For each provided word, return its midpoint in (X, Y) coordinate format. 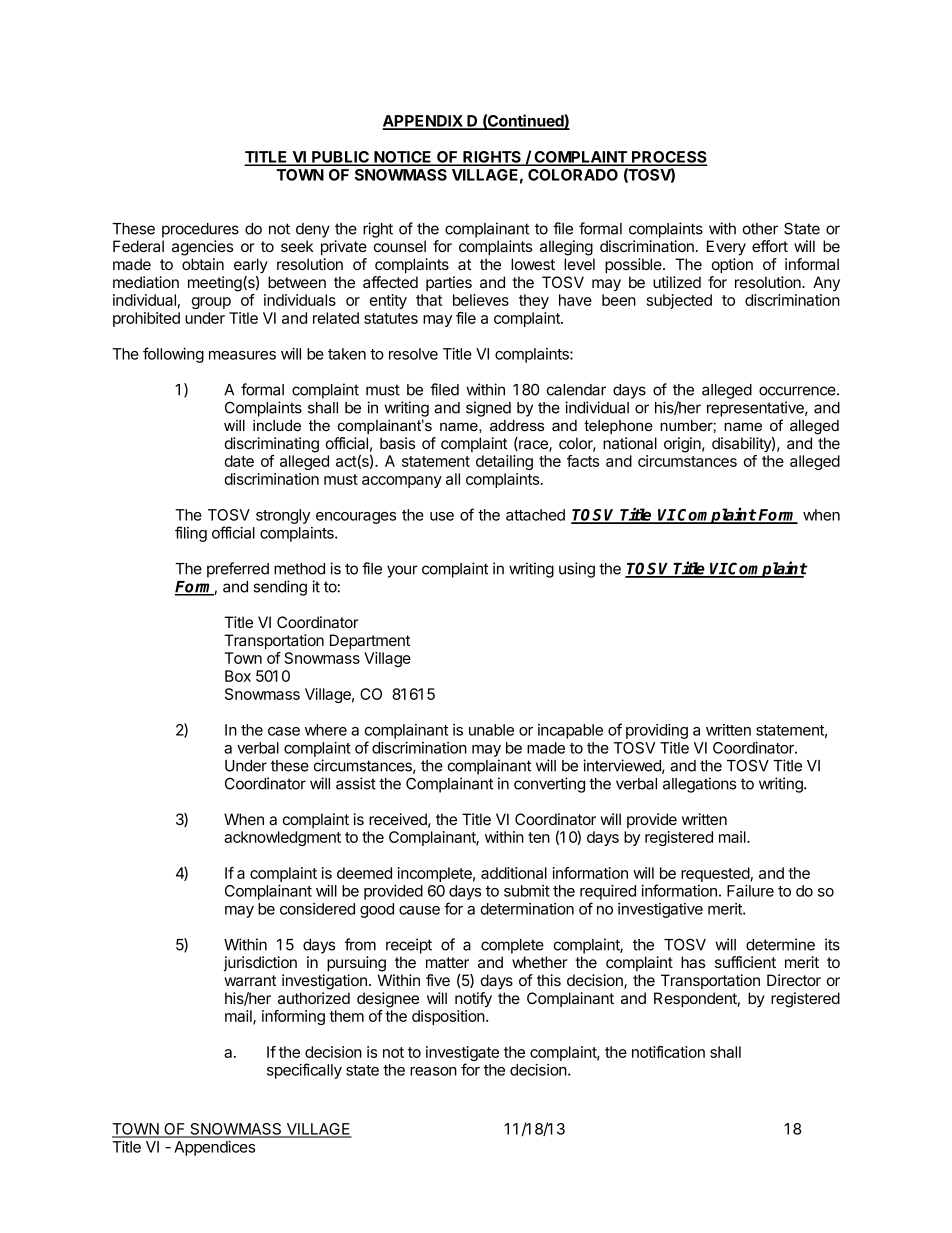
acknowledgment (282, 838)
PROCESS (668, 158)
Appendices (214, 1148)
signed (488, 409)
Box (238, 676)
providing (657, 731)
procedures (200, 230)
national (630, 443)
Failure (750, 891)
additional (514, 873)
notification (668, 1052)
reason (433, 1071)
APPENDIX (424, 122)
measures (242, 355)
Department (370, 641)
